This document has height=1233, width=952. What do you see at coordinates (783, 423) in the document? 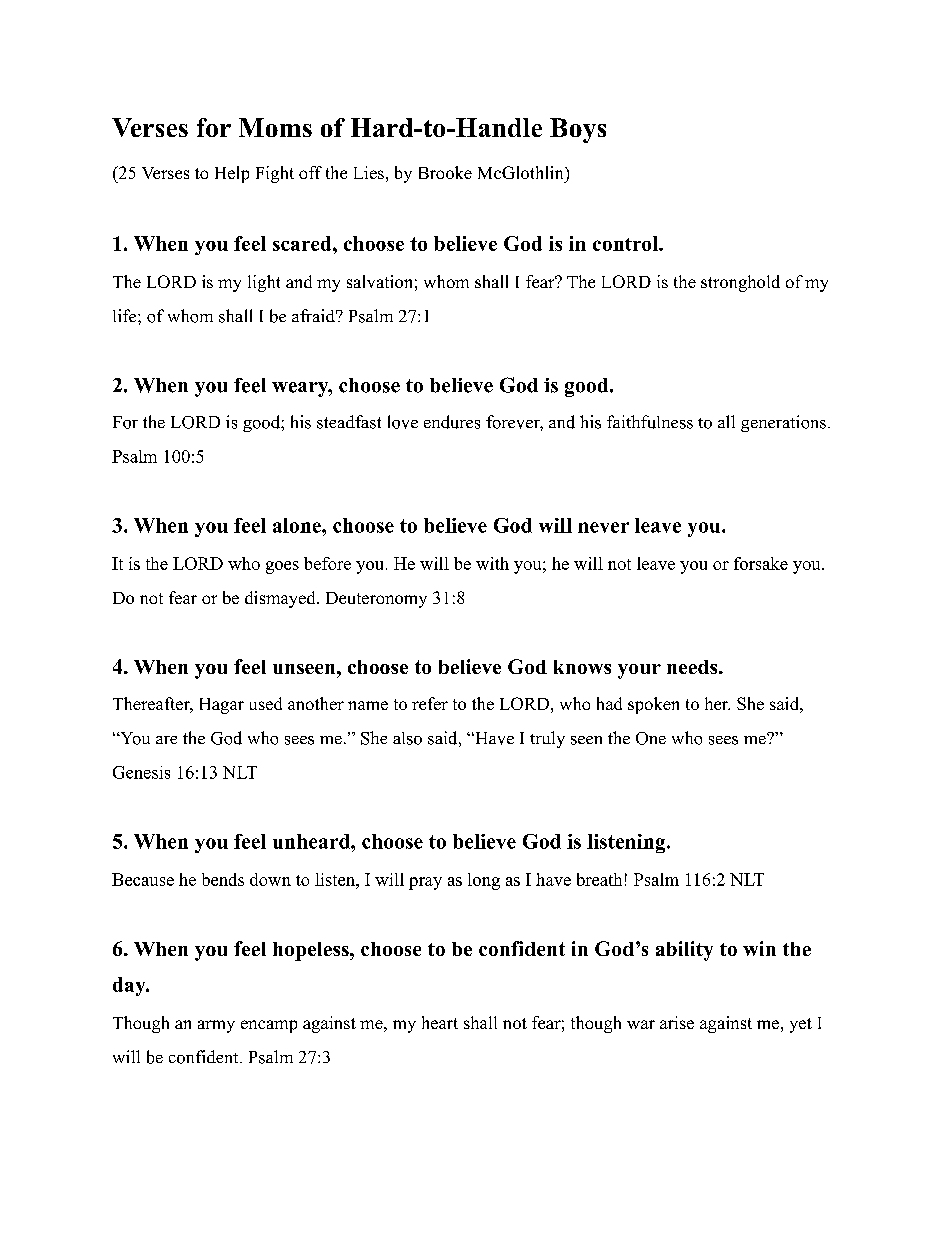
I see `generations` at bounding box center [783, 423].
